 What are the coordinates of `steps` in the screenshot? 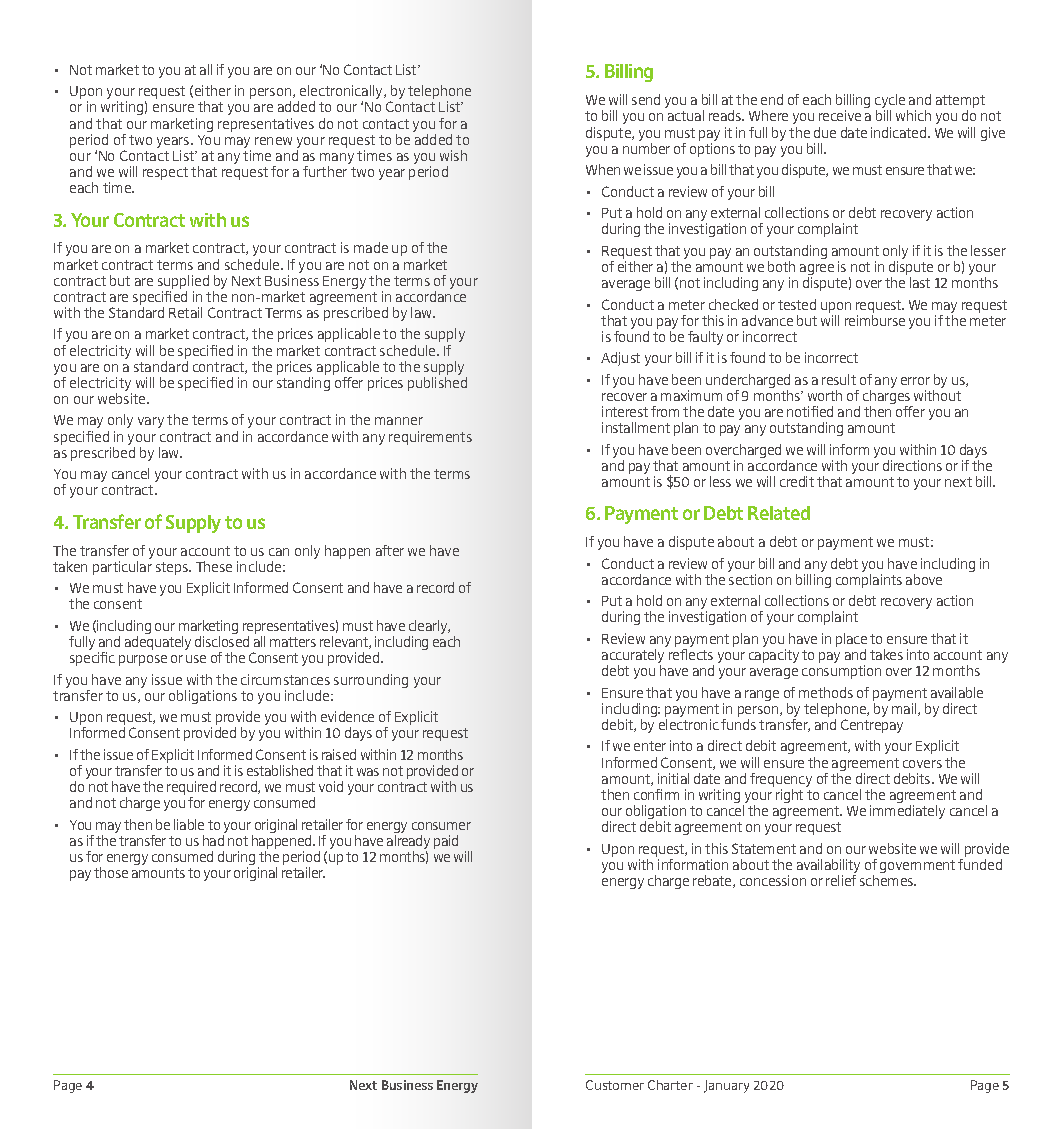 It's located at (173, 568).
